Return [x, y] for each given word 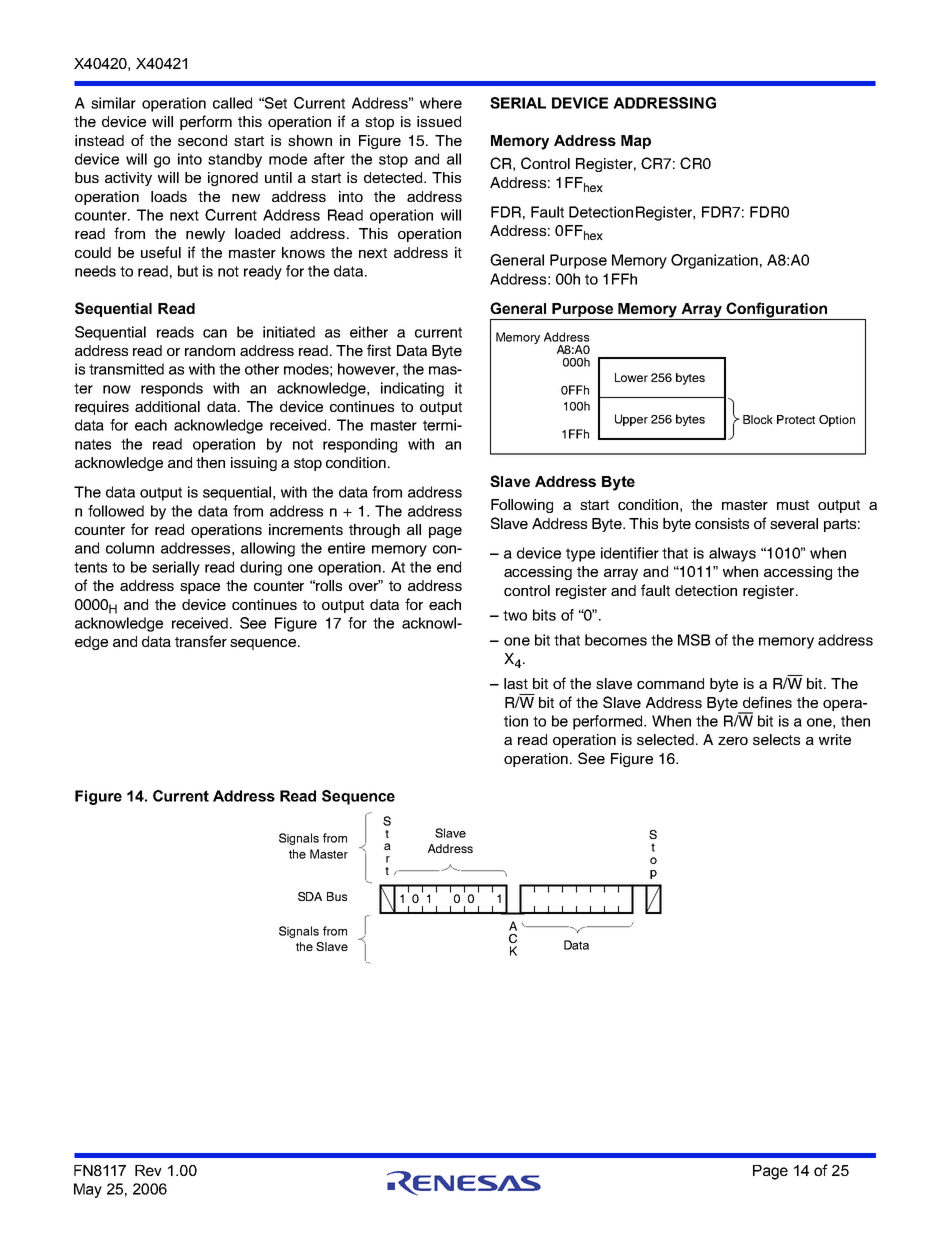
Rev [148, 1170]
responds [172, 389]
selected [667, 739]
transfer [201, 641]
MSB [694, 640]
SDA [310, 896]
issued [439, 121]
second [202, 140]
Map [636, 142]
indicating [412, 389]
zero [733, 741]
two [515, 615]
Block [758, 419]
